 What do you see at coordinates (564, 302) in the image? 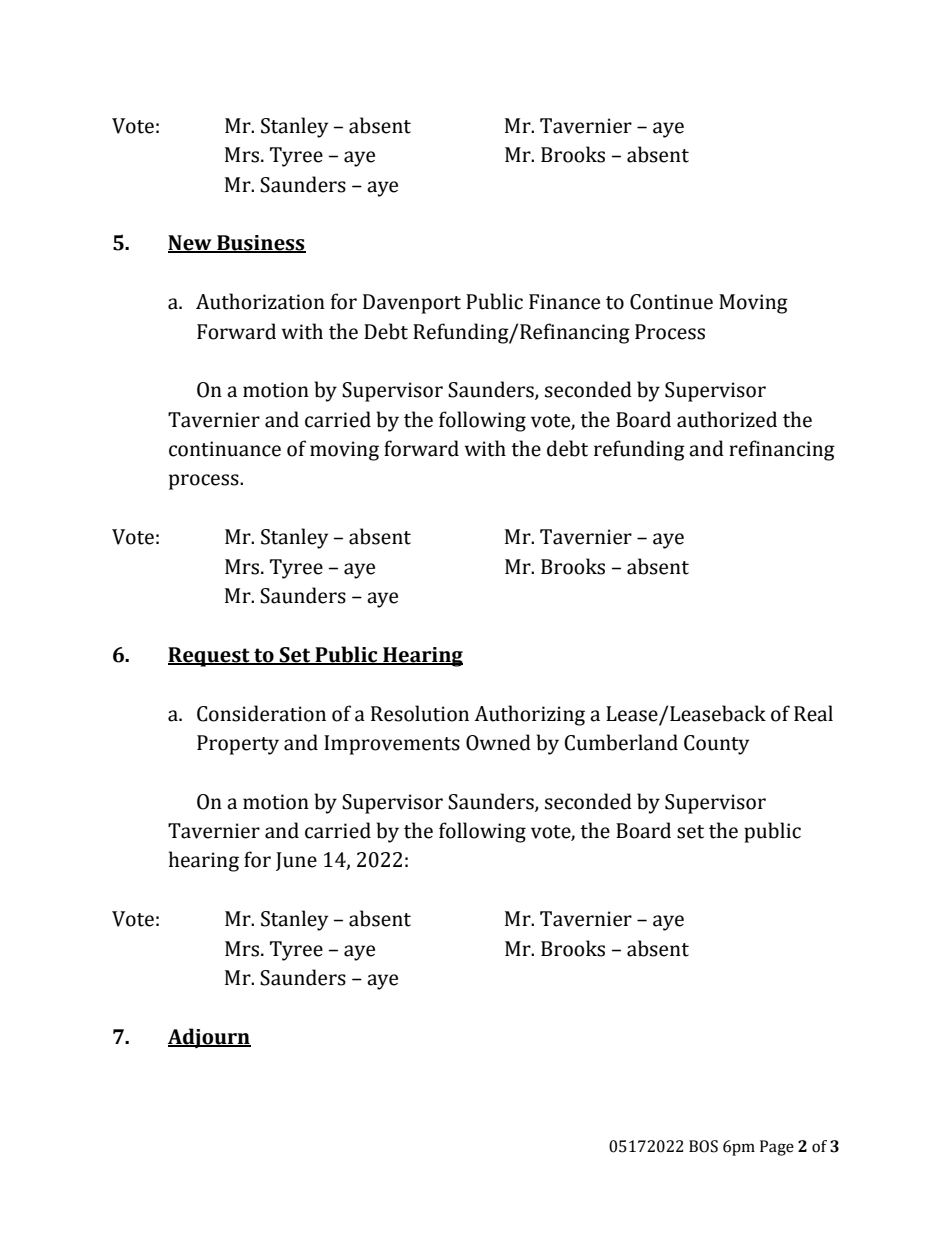
I see `Finance` at bounding box center [564, 302].
